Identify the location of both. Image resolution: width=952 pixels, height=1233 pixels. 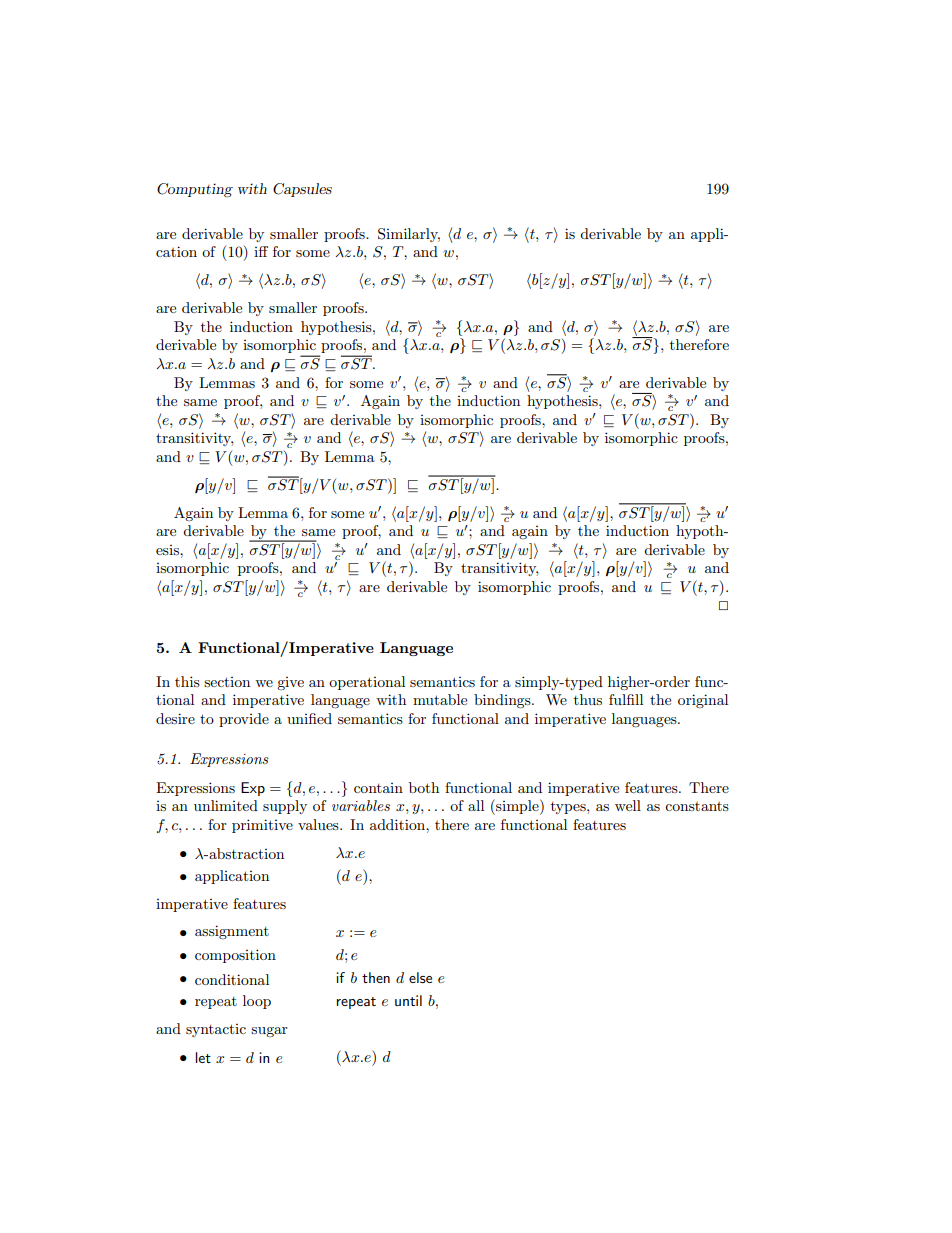
(424, 787).
